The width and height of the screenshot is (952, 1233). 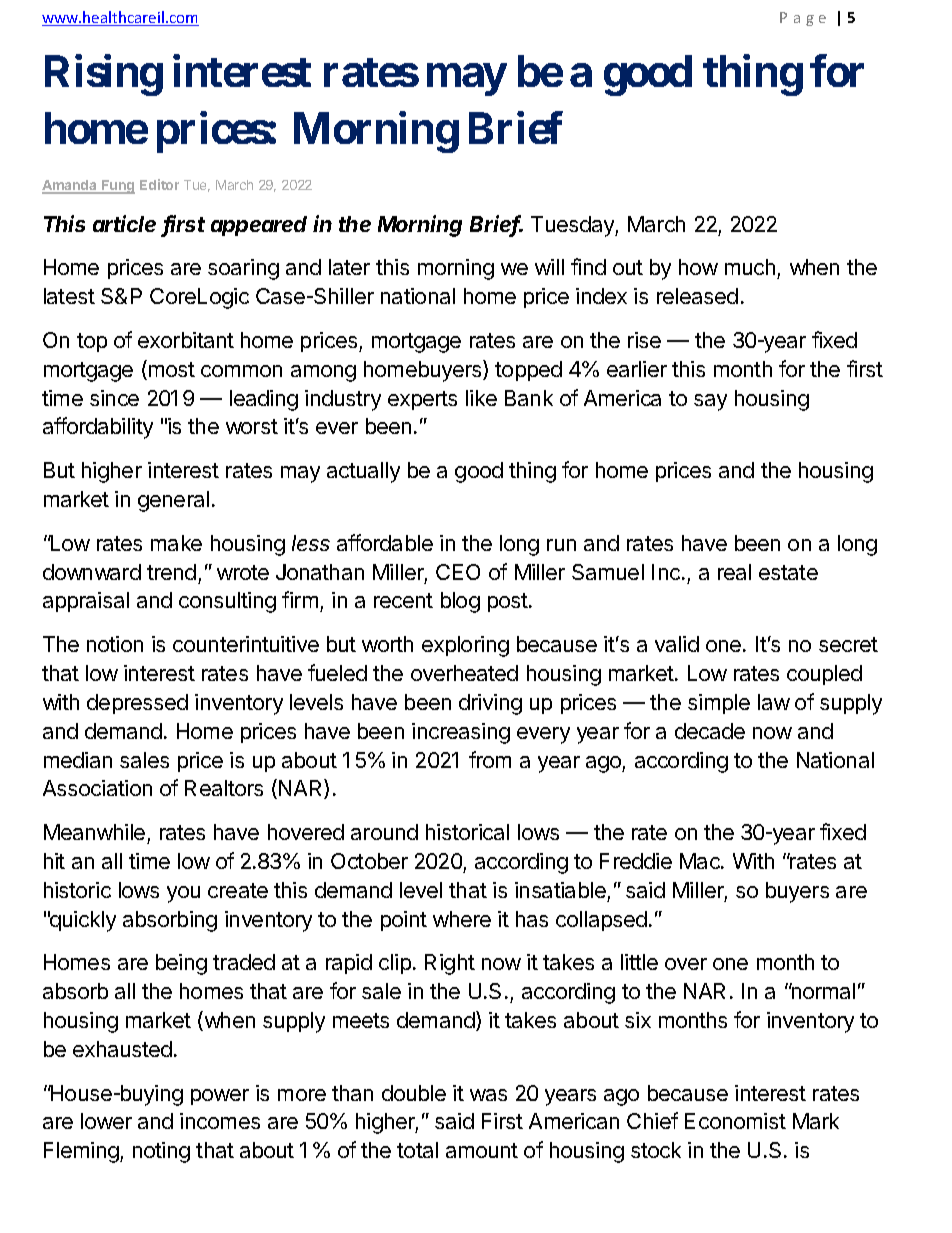 What do you see at coordinates (697, 296) in the screenshot?
I see `released` at bounding box center [697, 296].
